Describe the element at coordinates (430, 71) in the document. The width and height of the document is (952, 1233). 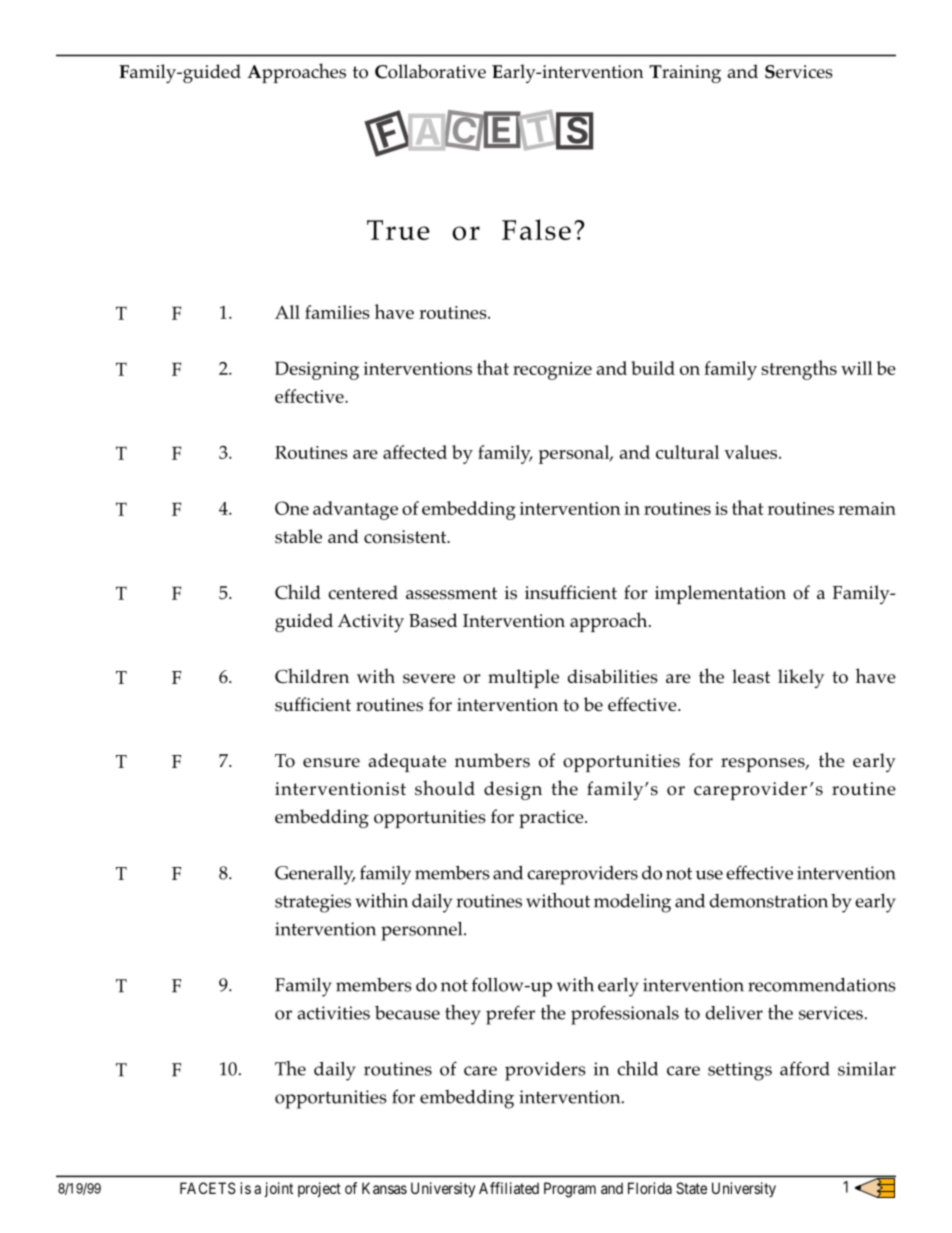
I see `Collaborative` at that location.
